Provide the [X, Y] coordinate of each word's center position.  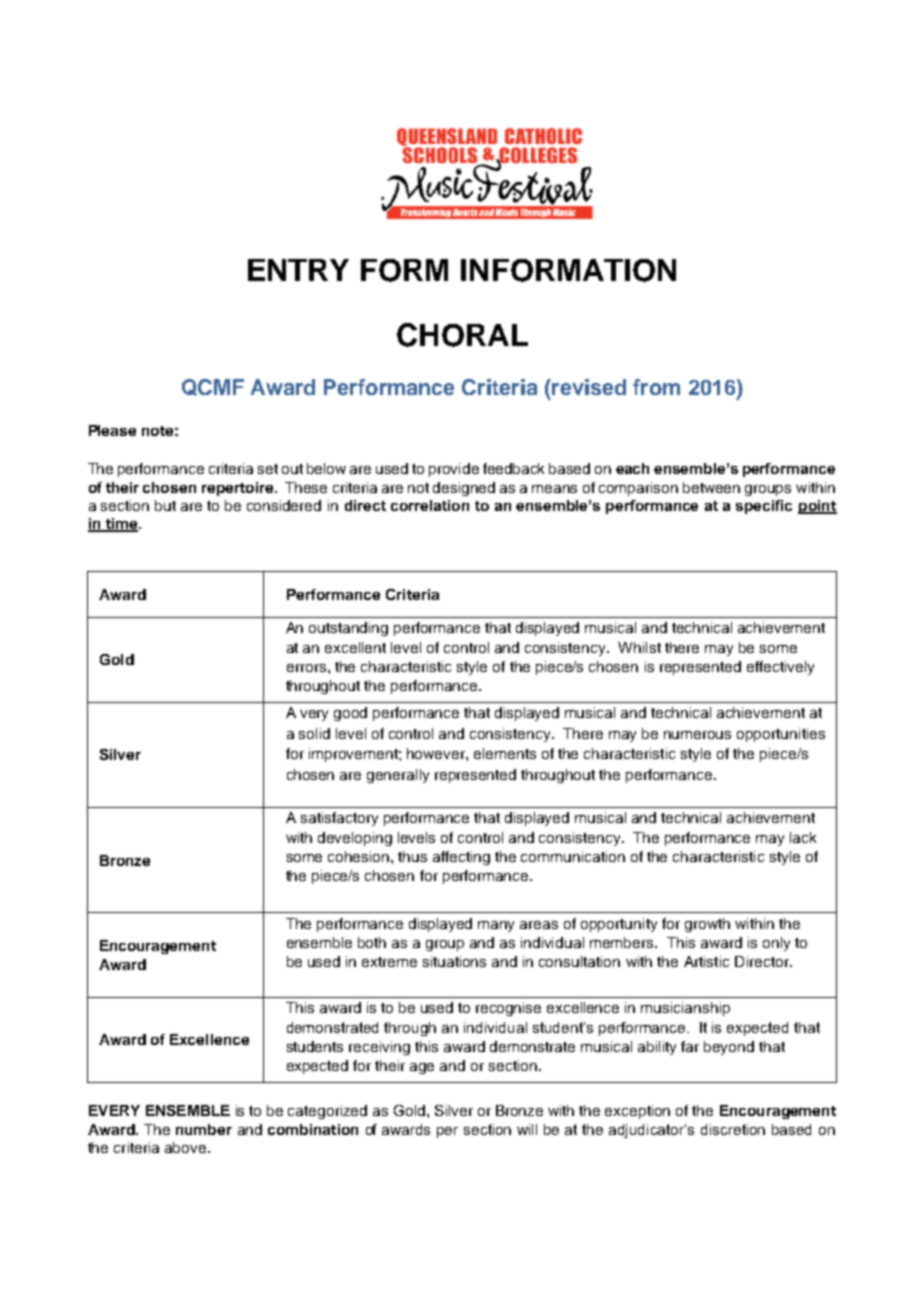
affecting [461, 858]
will [527, 1129]
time [122, 525]
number [204, 1129]
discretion [733, 1129]
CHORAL [462, 335]
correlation [430, 505]
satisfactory [339, 819]
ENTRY [298, 270]
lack [803, 837]
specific [764, 507]
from [656, 387]
